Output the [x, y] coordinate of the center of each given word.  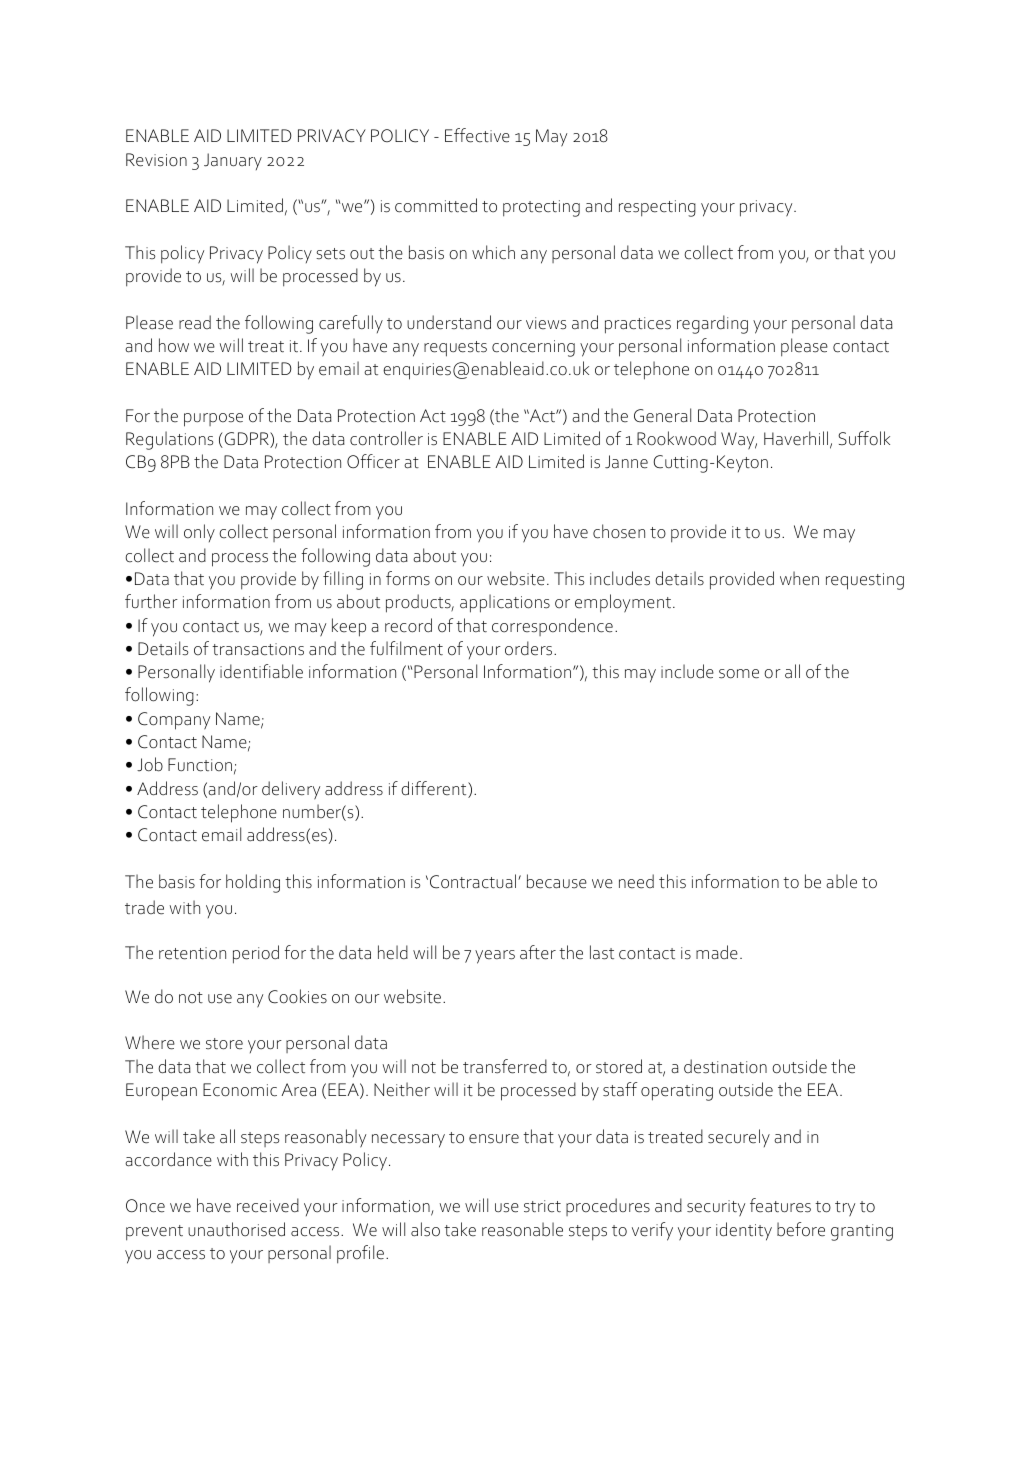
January [233, 161]
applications [505, 603]
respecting [657, 208]
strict [542, 1206]
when [799, 578]
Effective [477, 135]
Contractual [474, 881]
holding [253, 883]
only [199, 533]
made [717, 952]
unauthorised [236, 1229]
